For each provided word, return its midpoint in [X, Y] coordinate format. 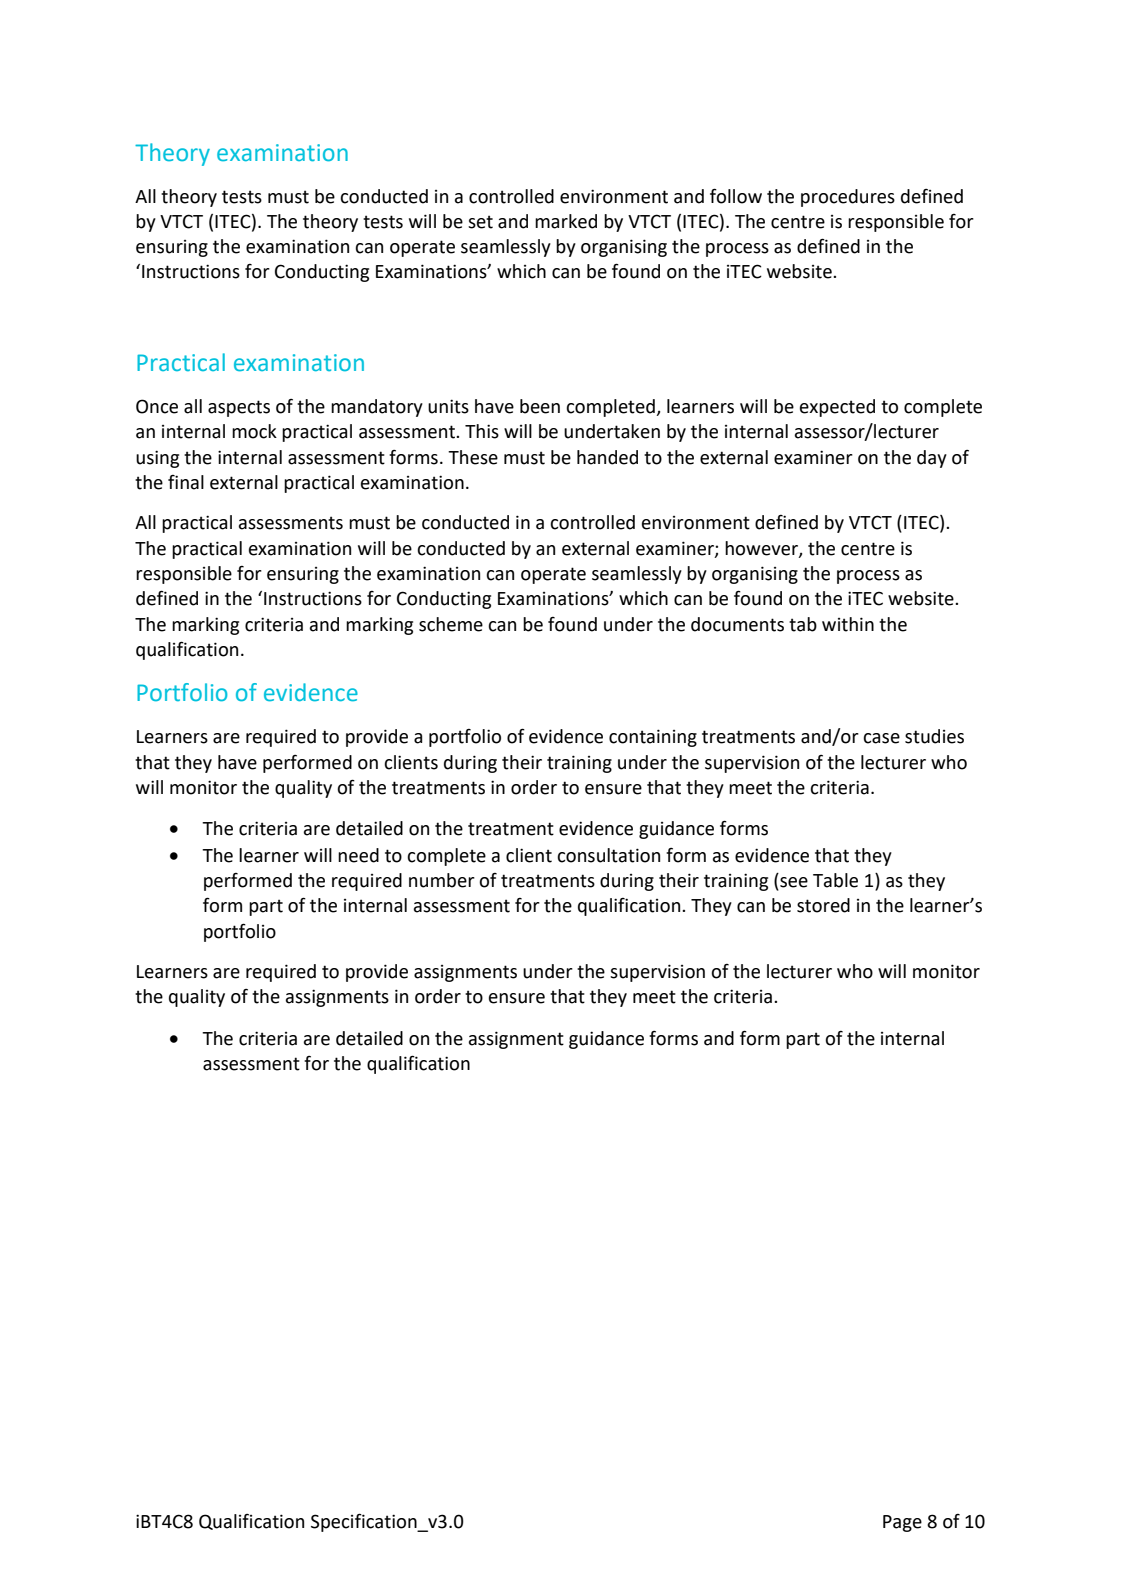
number [442, 880]
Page [902, 1523]
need [358, 855]
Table [835, 880]
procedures [848, 198]
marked [566, 221]
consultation [608, 855]
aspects [239, 408]
